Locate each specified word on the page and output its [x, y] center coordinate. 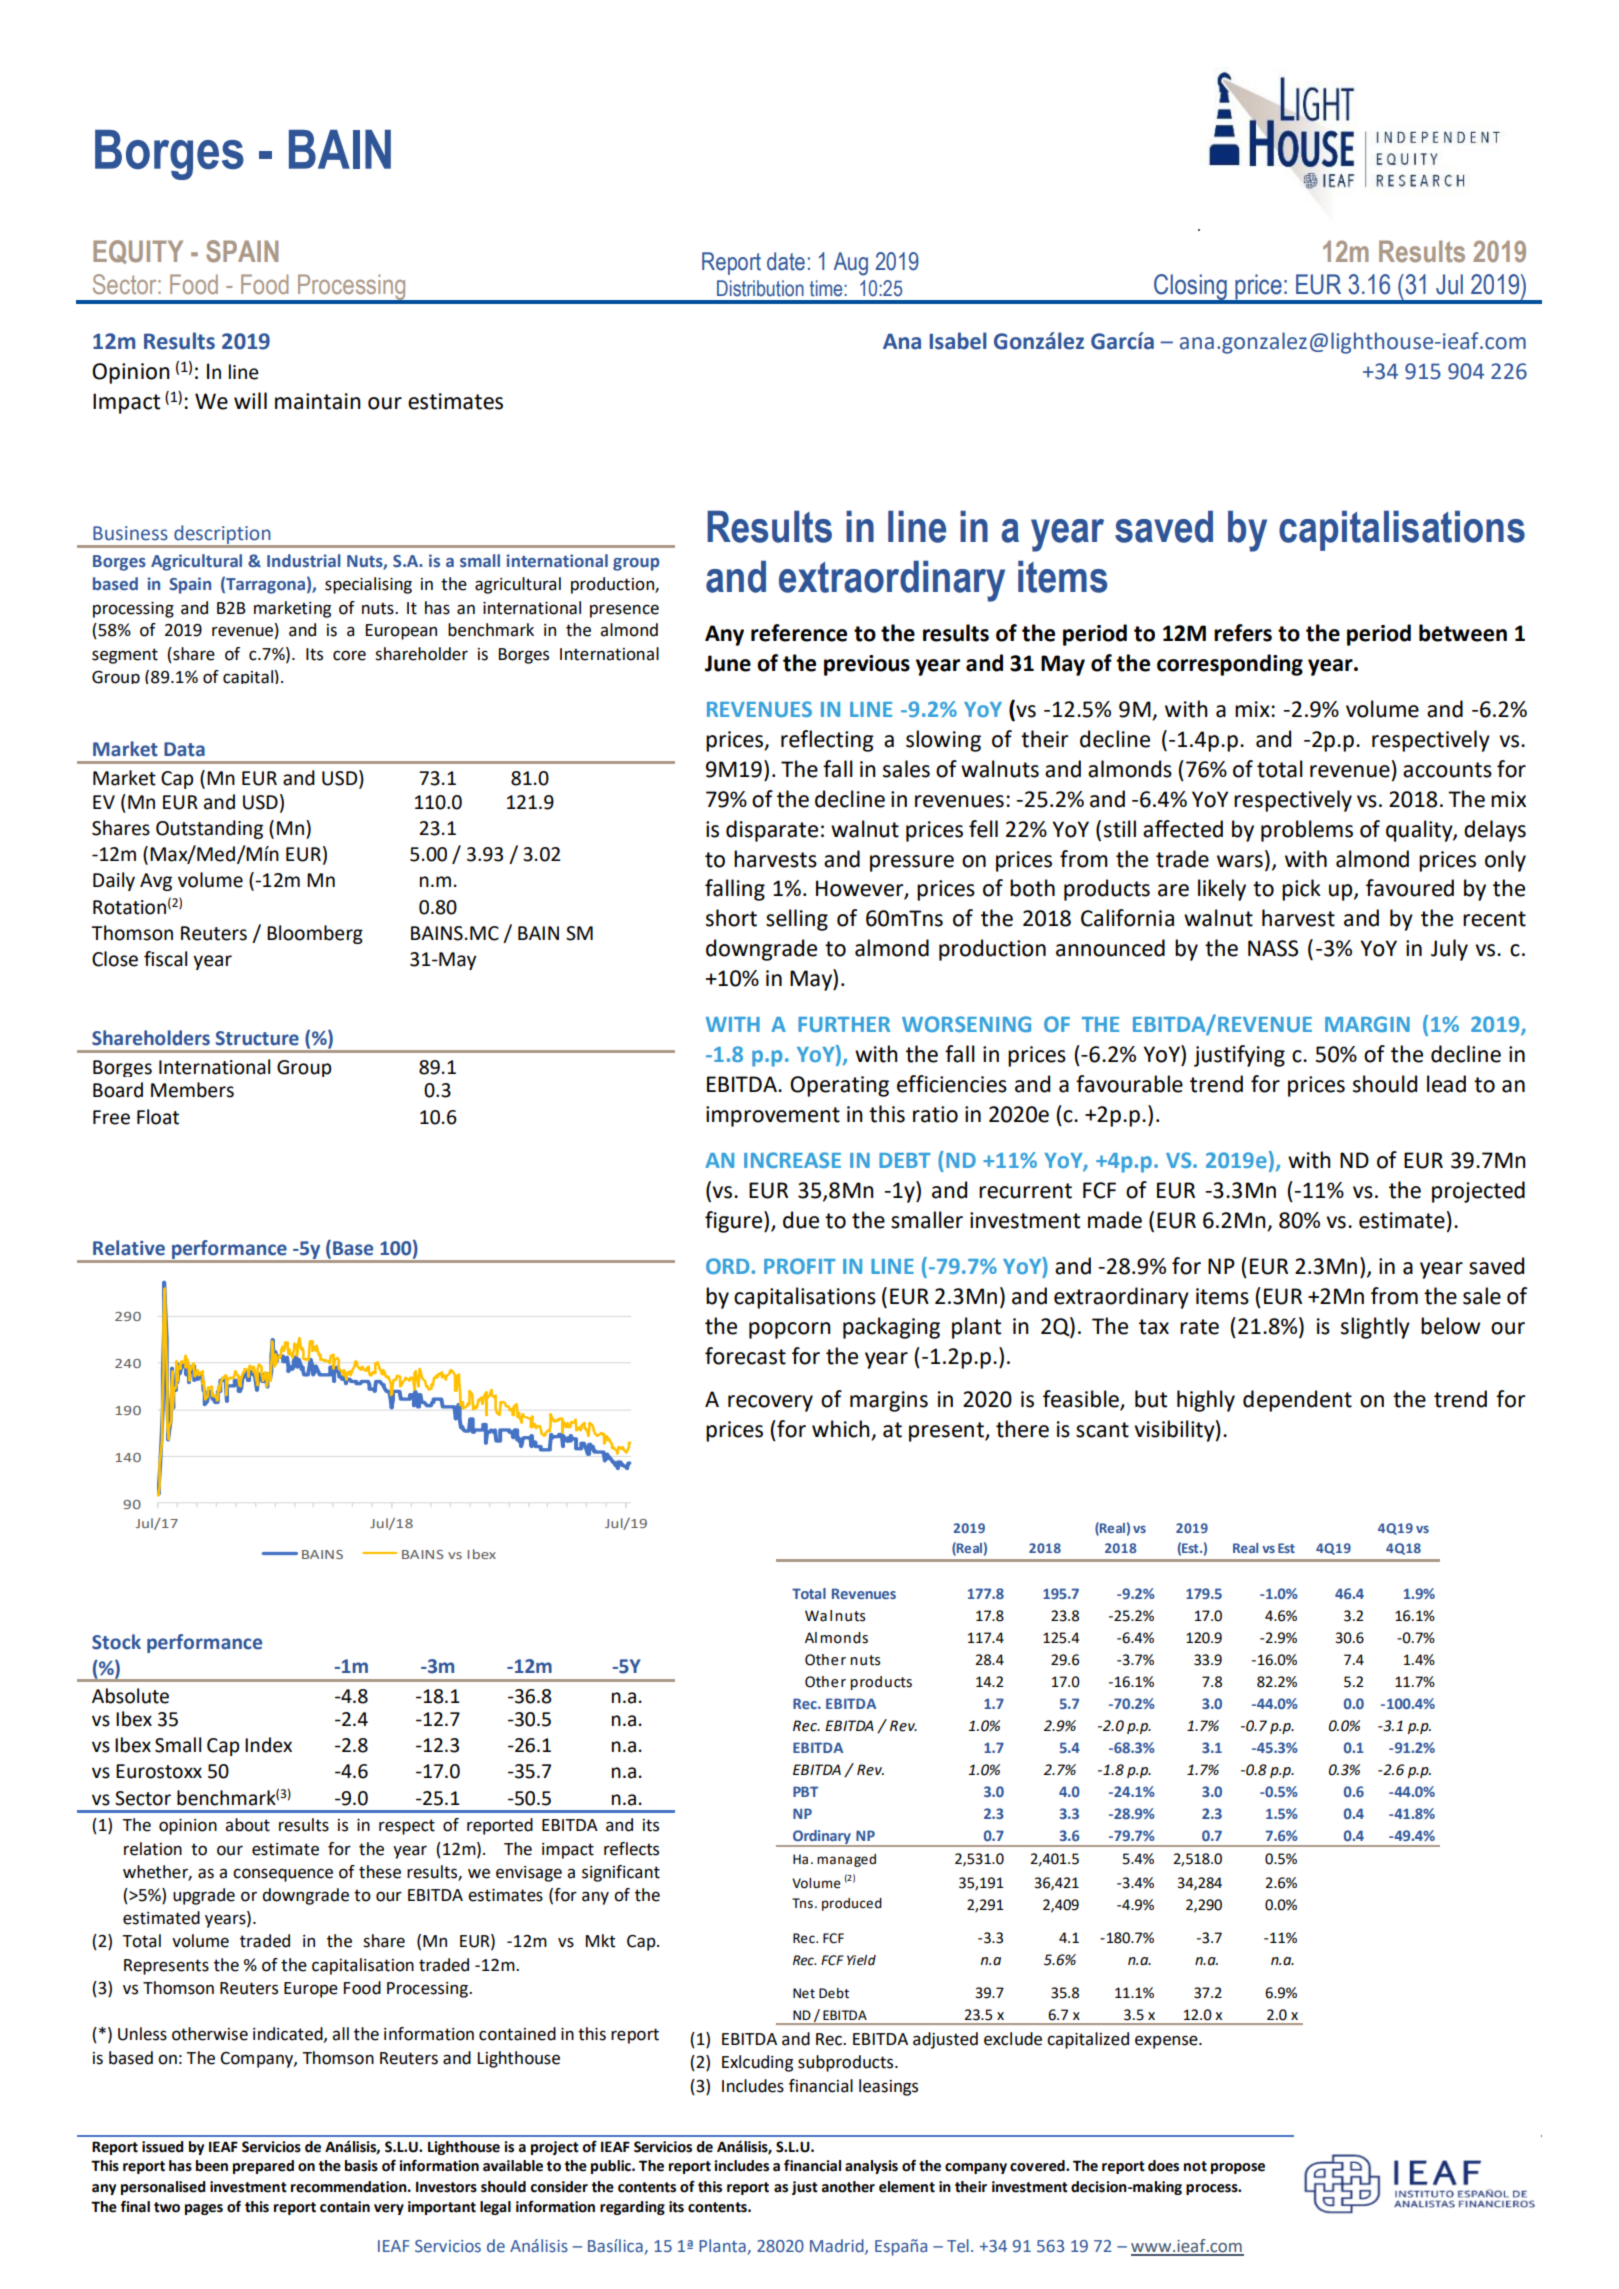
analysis [871, 2167]
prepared [263, 2167]
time [827, 288]
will [250, 400]
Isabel [958, 341]
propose [1238, 2168]
